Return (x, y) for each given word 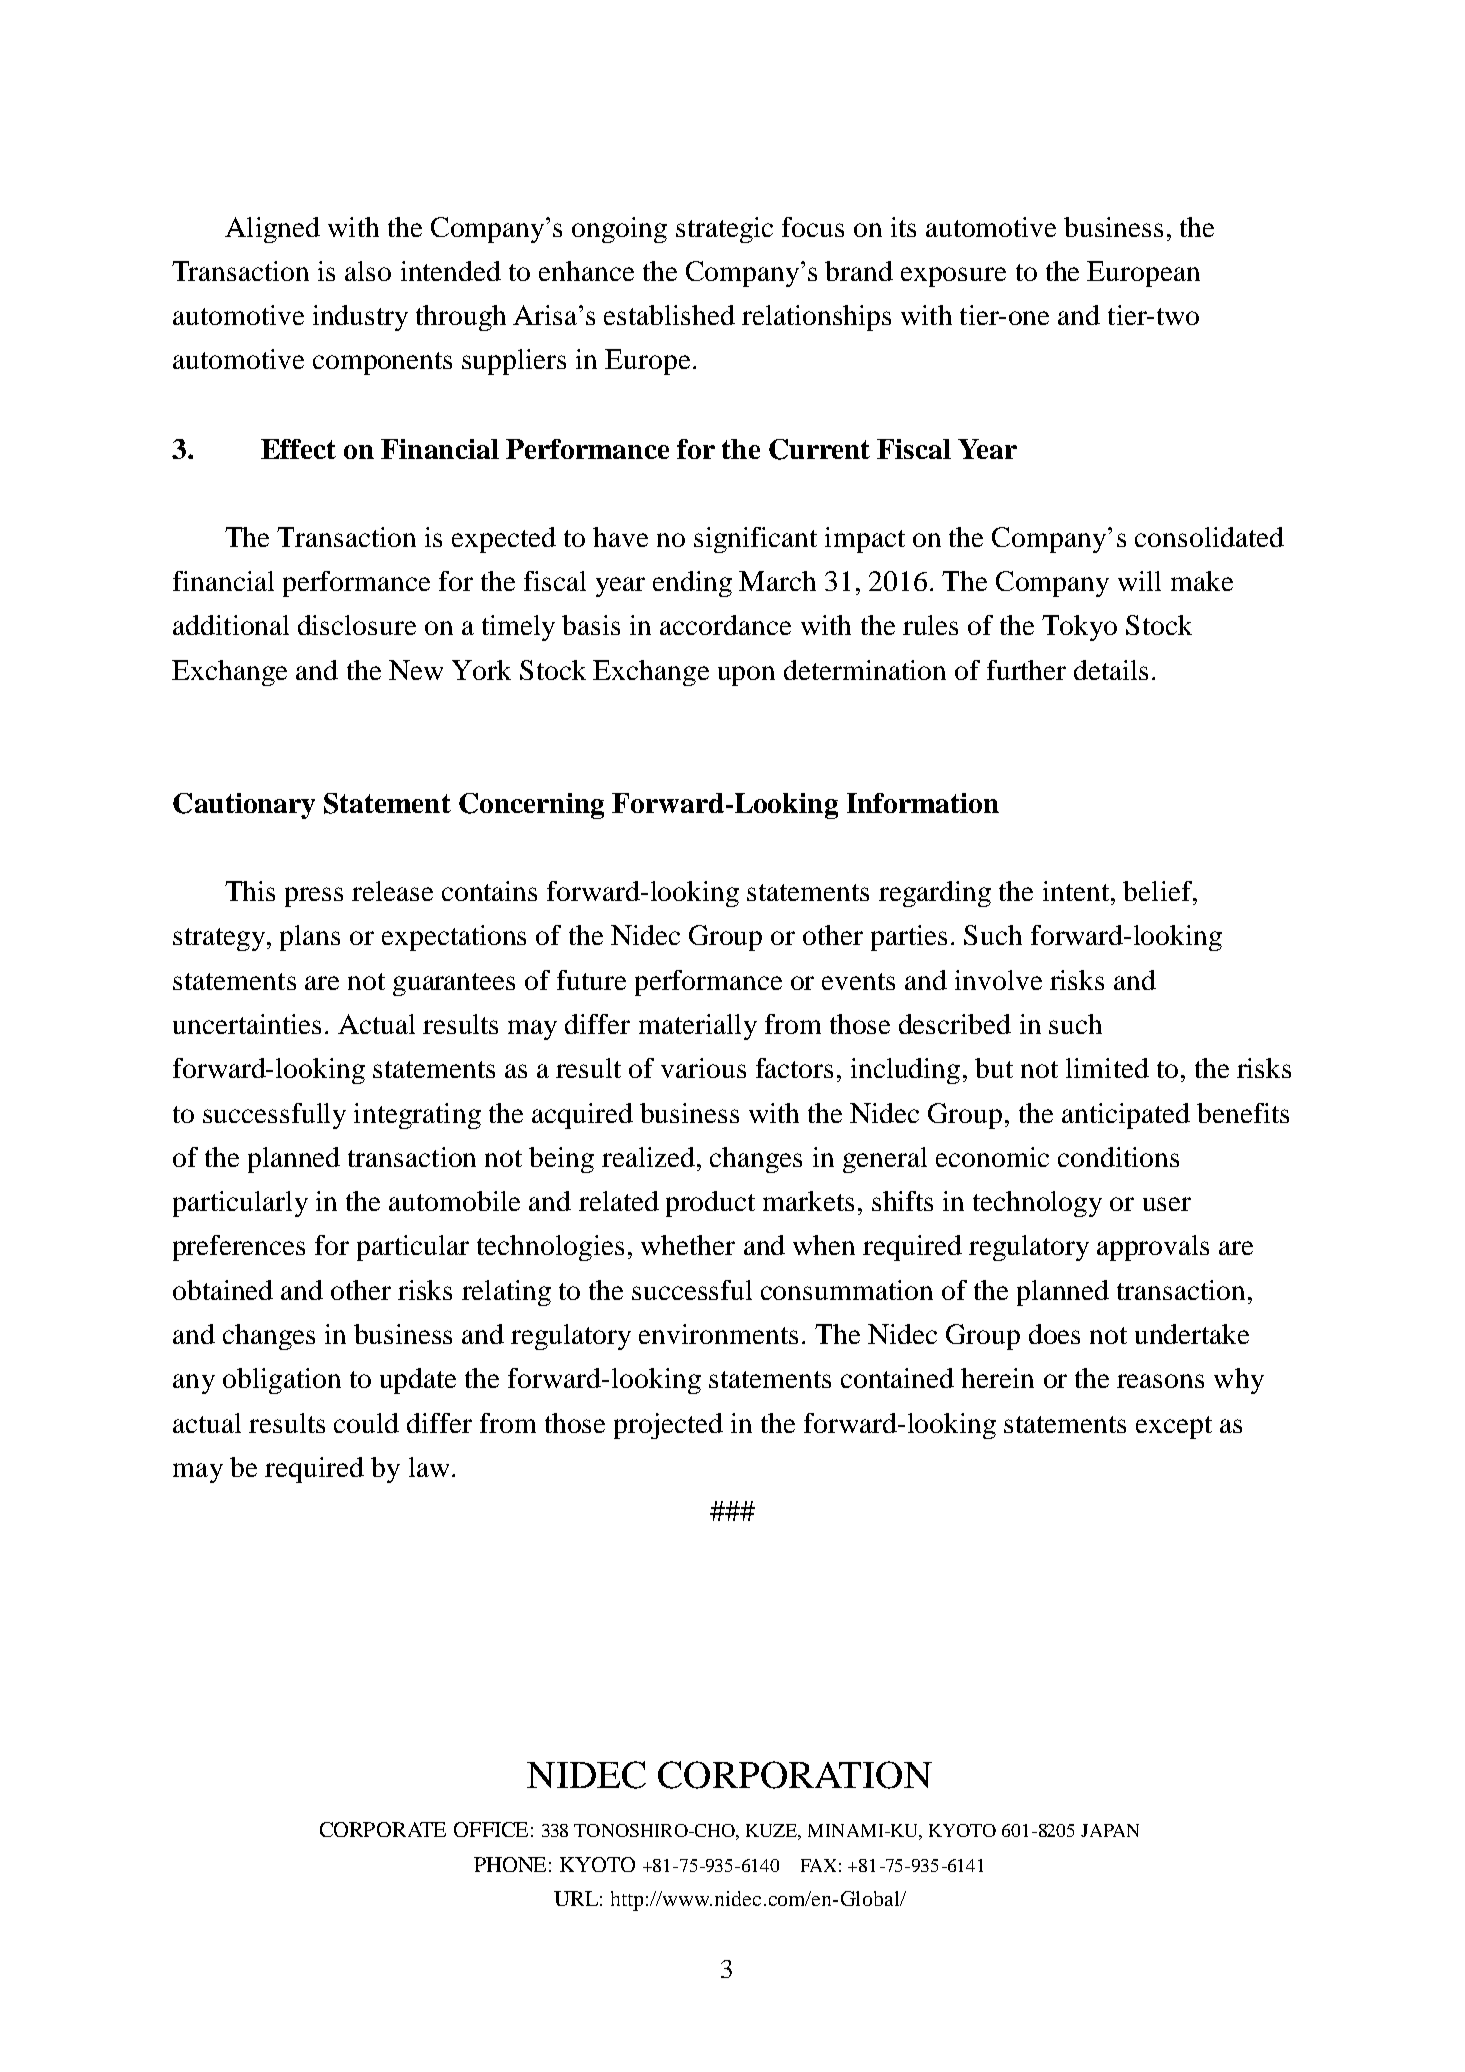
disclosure (357, 625)
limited (1107, 1068)
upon (746, 676)
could (366, 1423)
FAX (818, 1865)
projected (668, 1426)
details (1111, 670)
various (703, 1068)
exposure (953, 277)
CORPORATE (383, 1829)
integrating (417, 1116)
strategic (724, 230)
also (368, 271)
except (1174, 1427)
